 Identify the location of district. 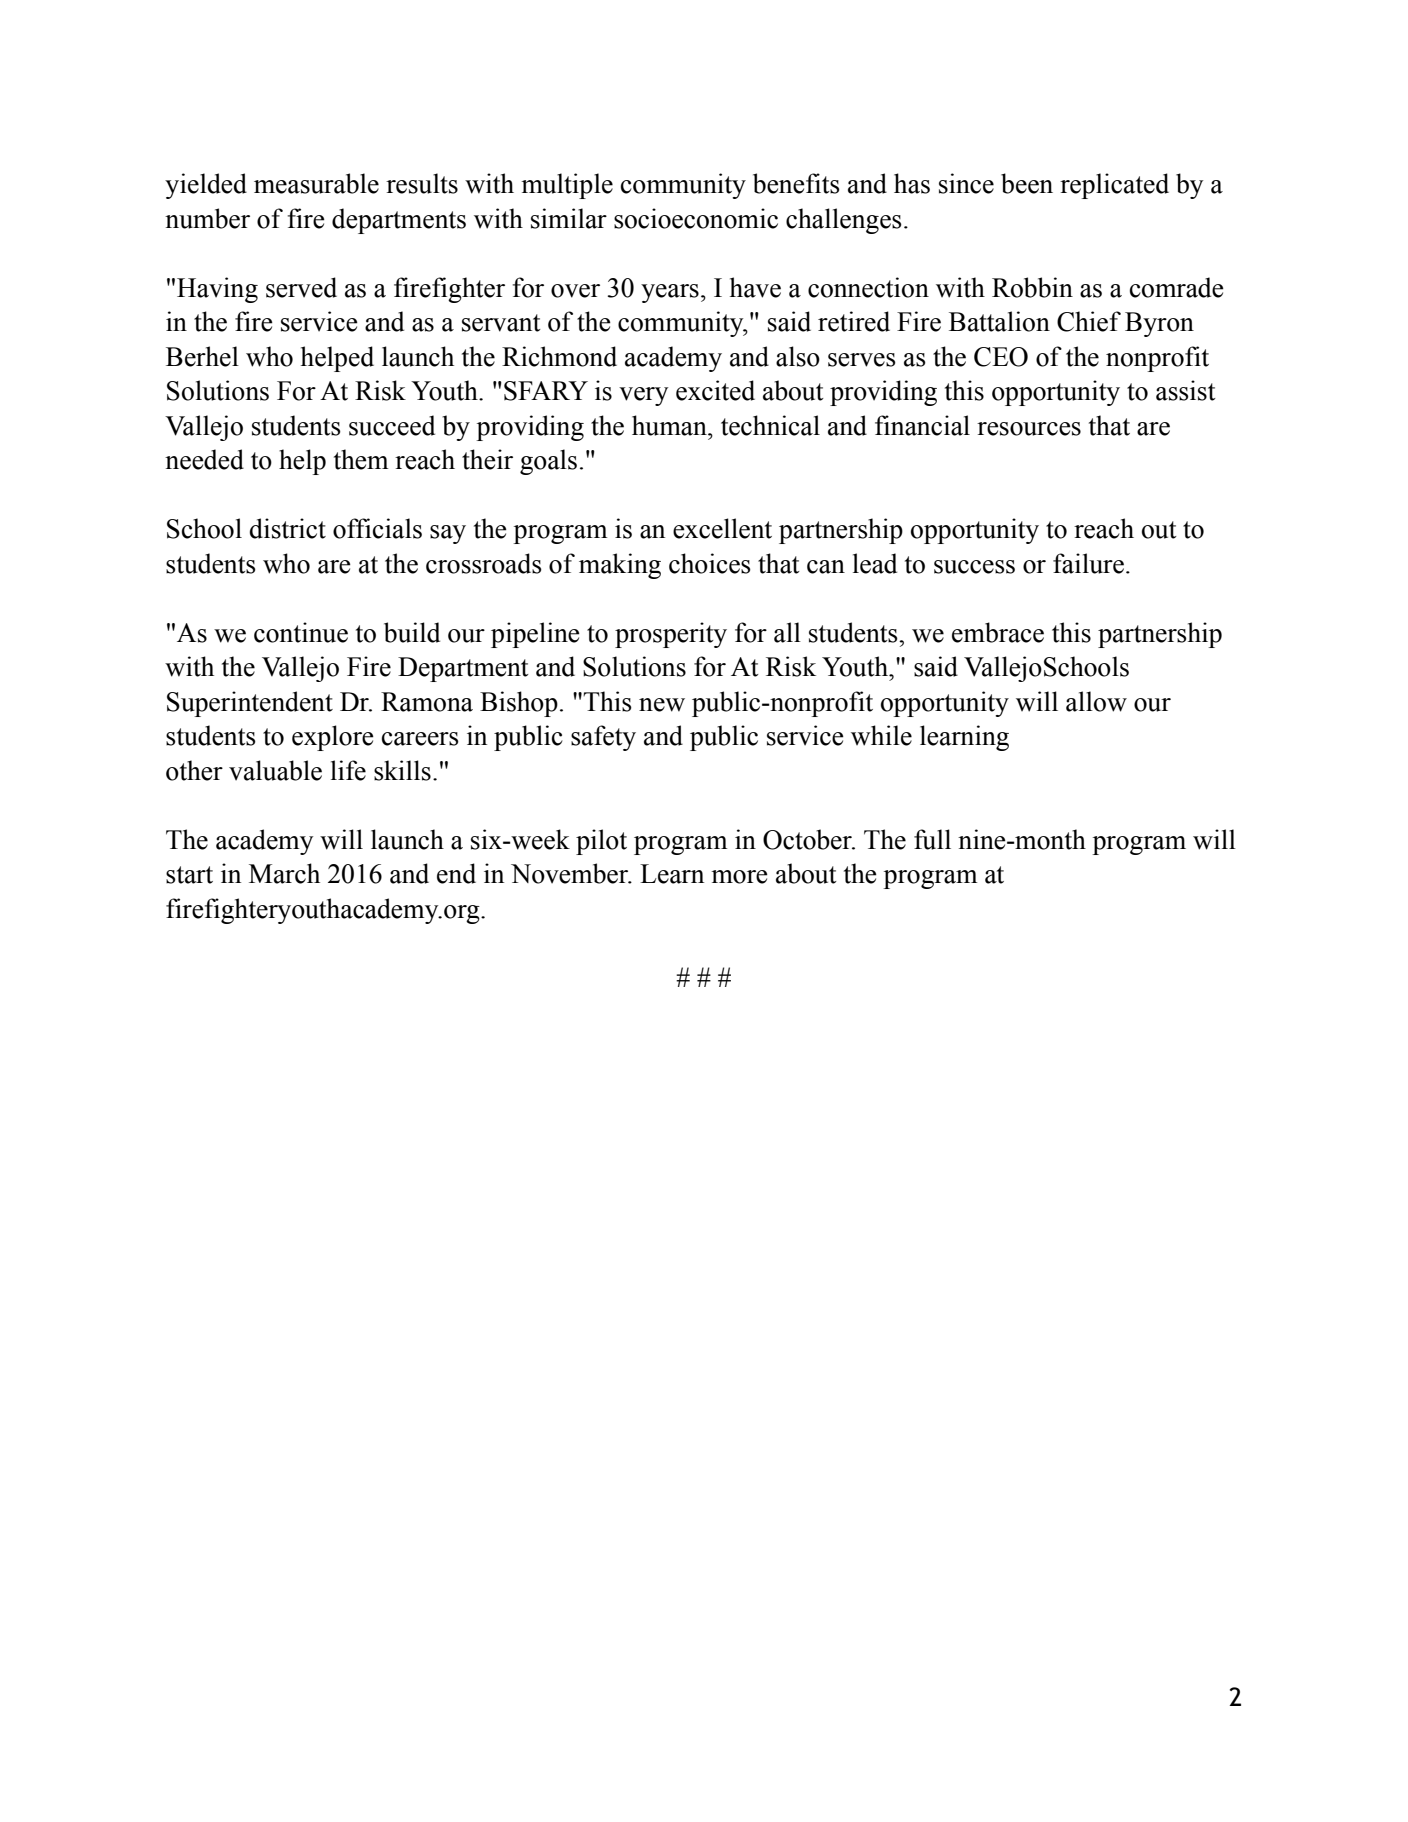
(288, 528).
